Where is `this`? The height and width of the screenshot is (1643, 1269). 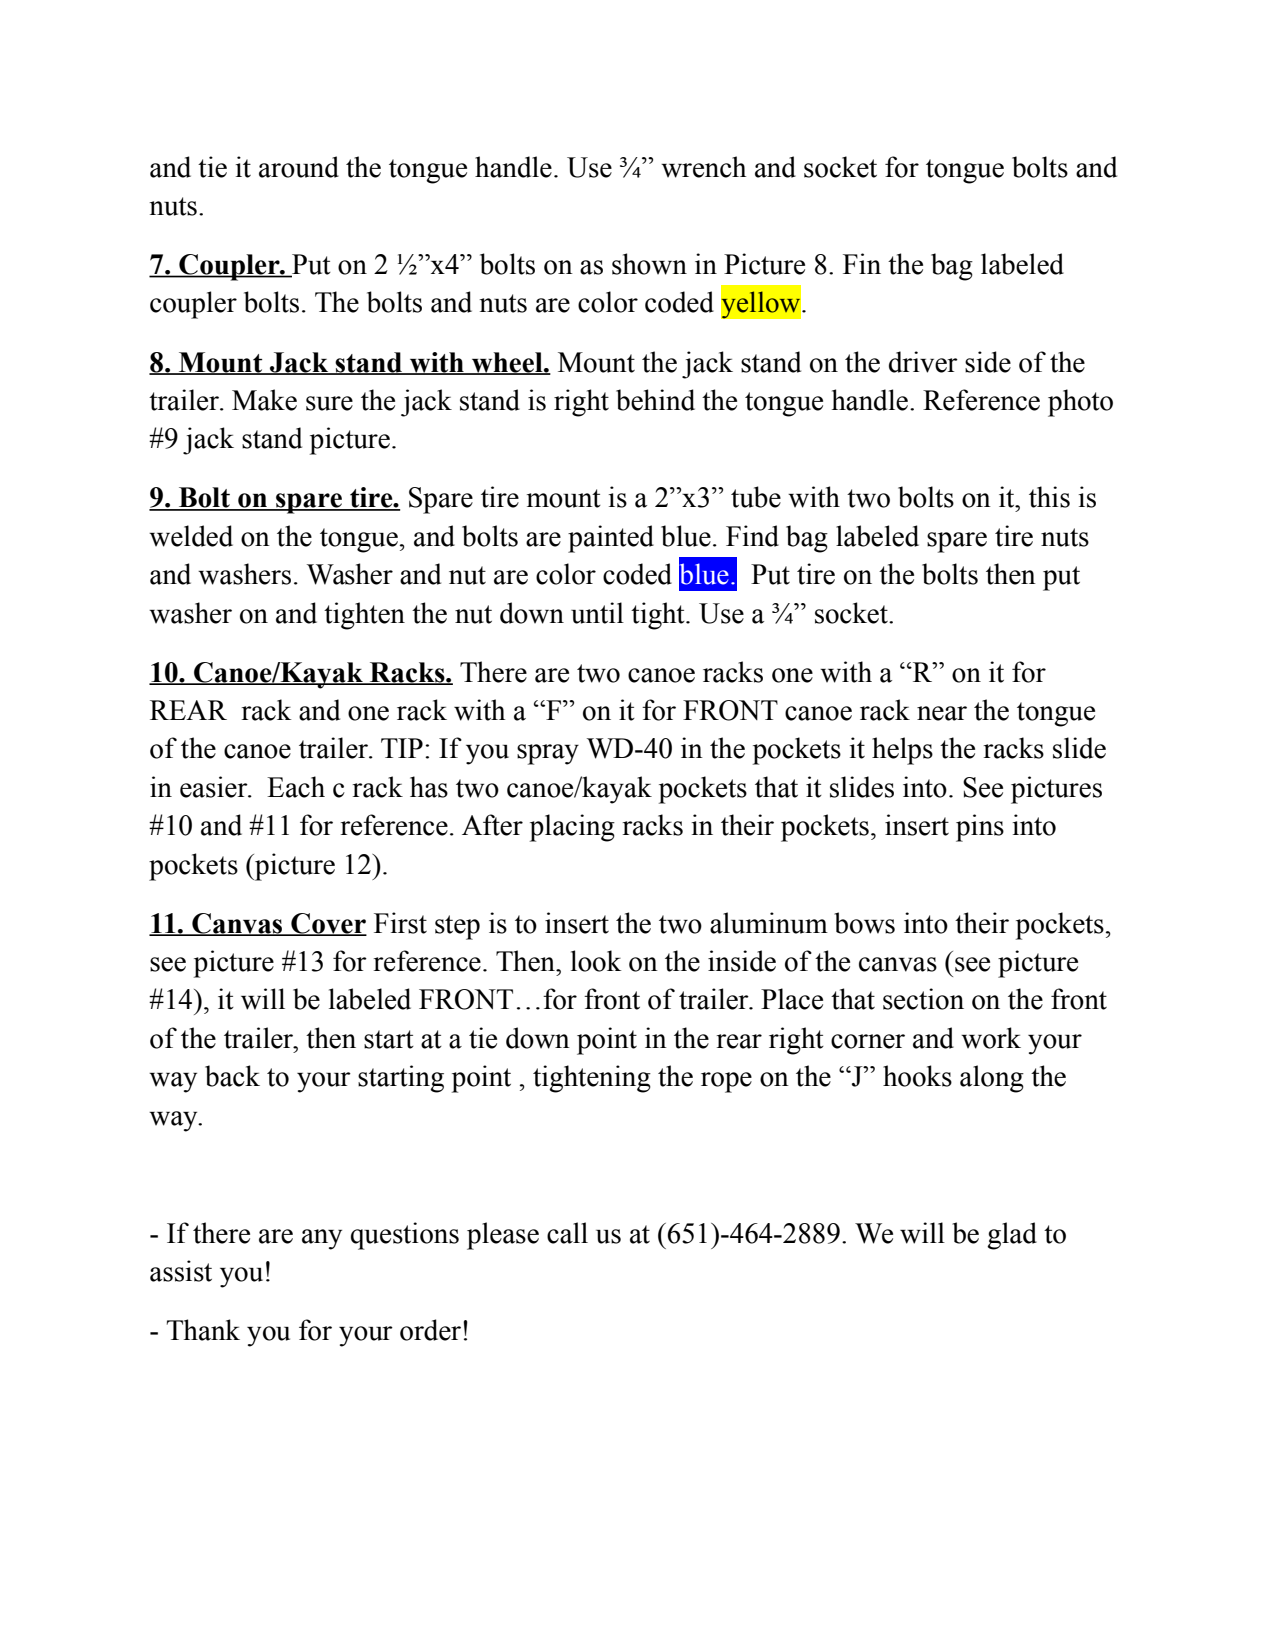
this is located at coordinates (1049, 497).
